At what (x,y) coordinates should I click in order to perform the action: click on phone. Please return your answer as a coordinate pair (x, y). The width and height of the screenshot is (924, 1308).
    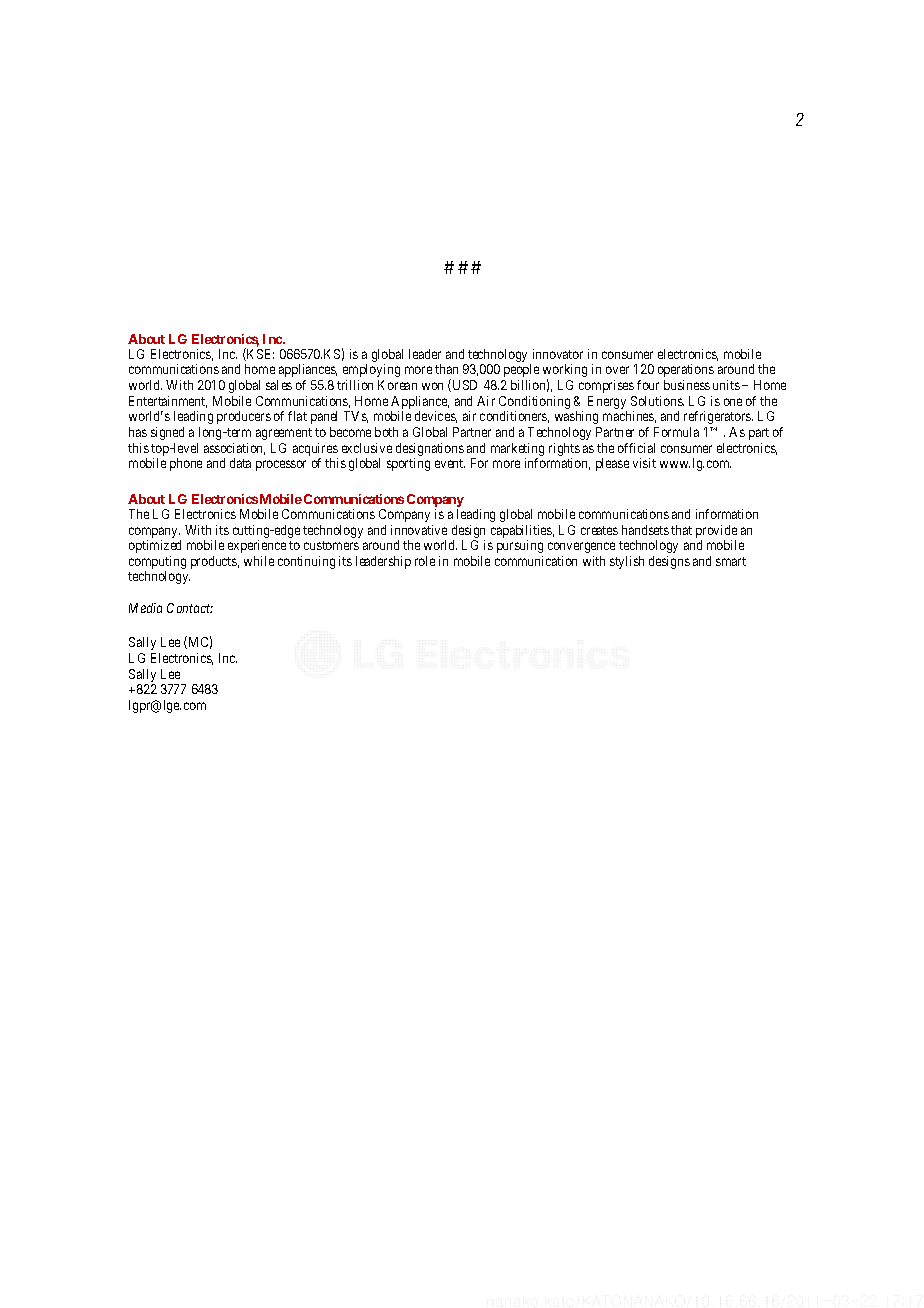
    Looking at the image, I should click on (186, 464).
